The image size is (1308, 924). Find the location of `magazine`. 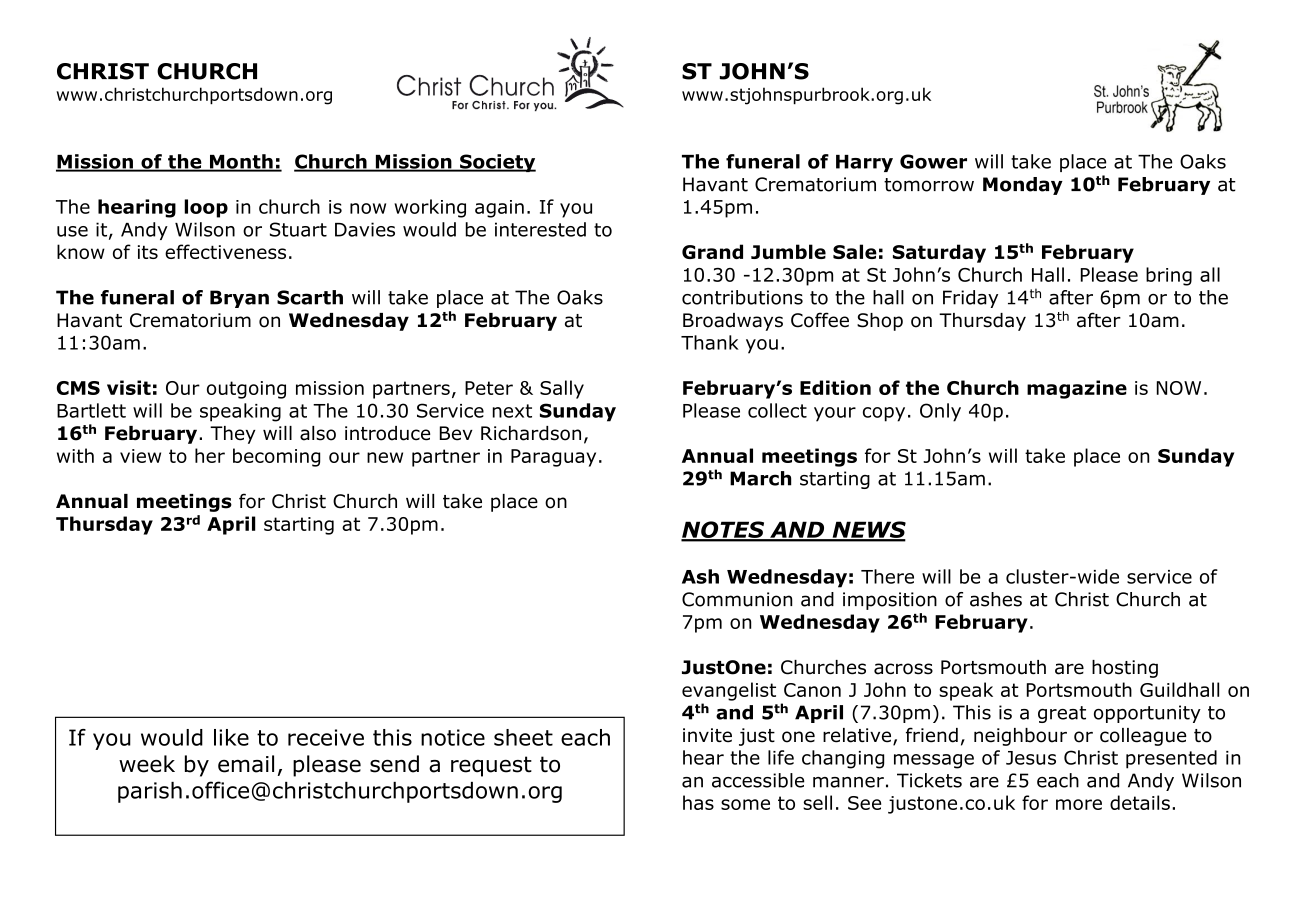

magazine is located at coordinates (1077, 389).
